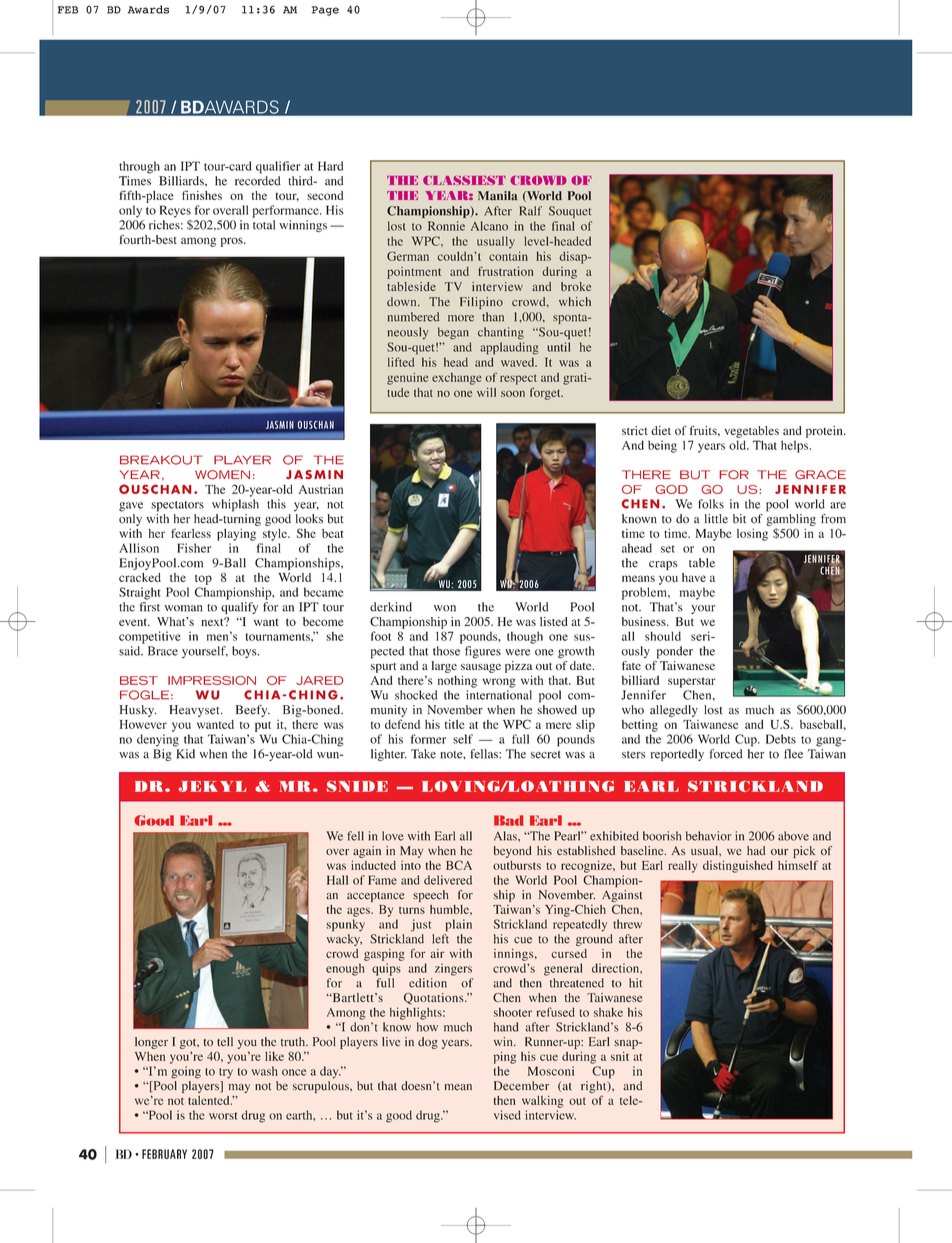 This image has width=952, height=1243. What do you see at coordinates (525, 637) in the image?
I see `though` at bounding box center [525, 637].
